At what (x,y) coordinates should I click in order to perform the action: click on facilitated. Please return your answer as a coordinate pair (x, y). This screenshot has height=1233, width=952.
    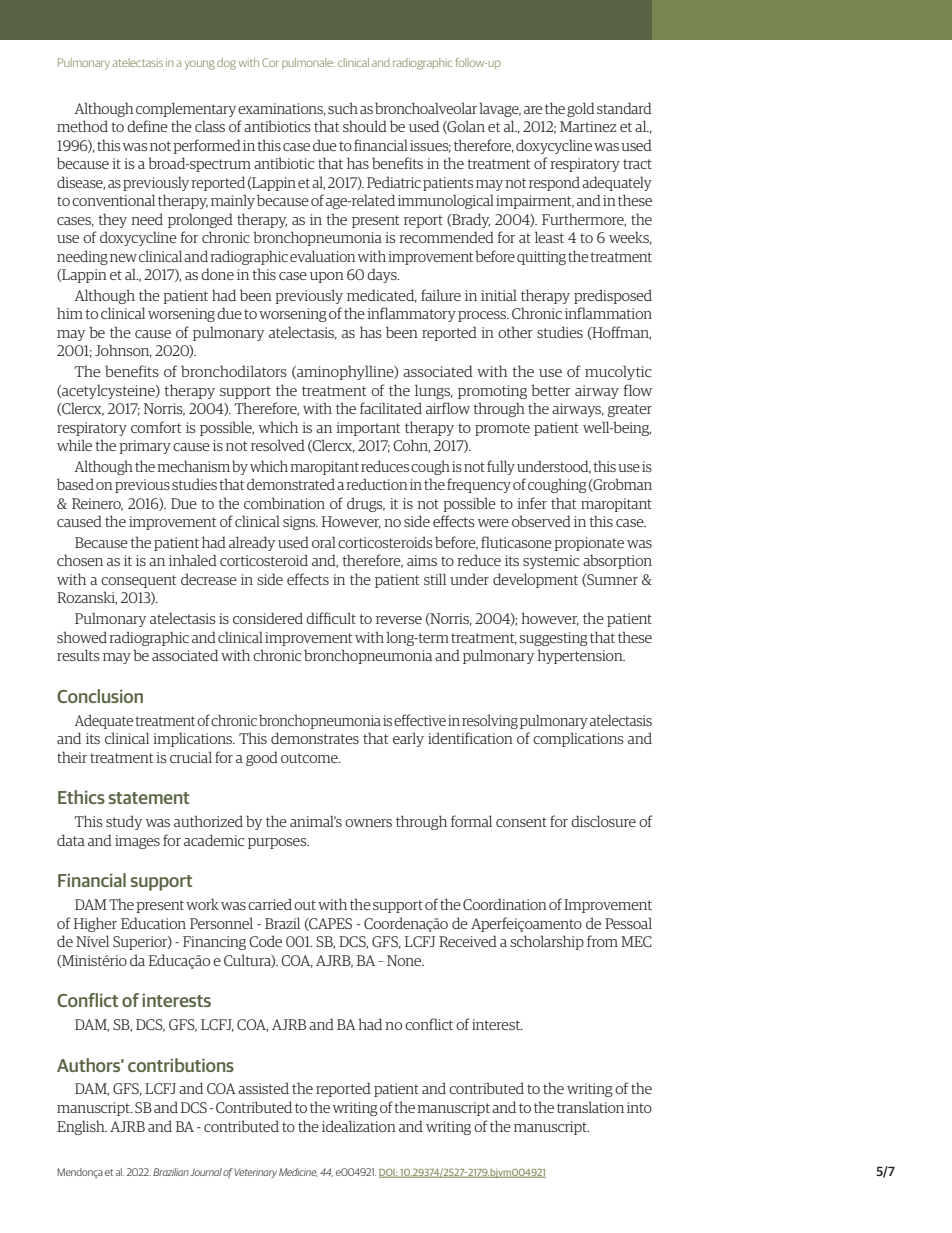
    Looking at the image, I should click on (391, 408).
